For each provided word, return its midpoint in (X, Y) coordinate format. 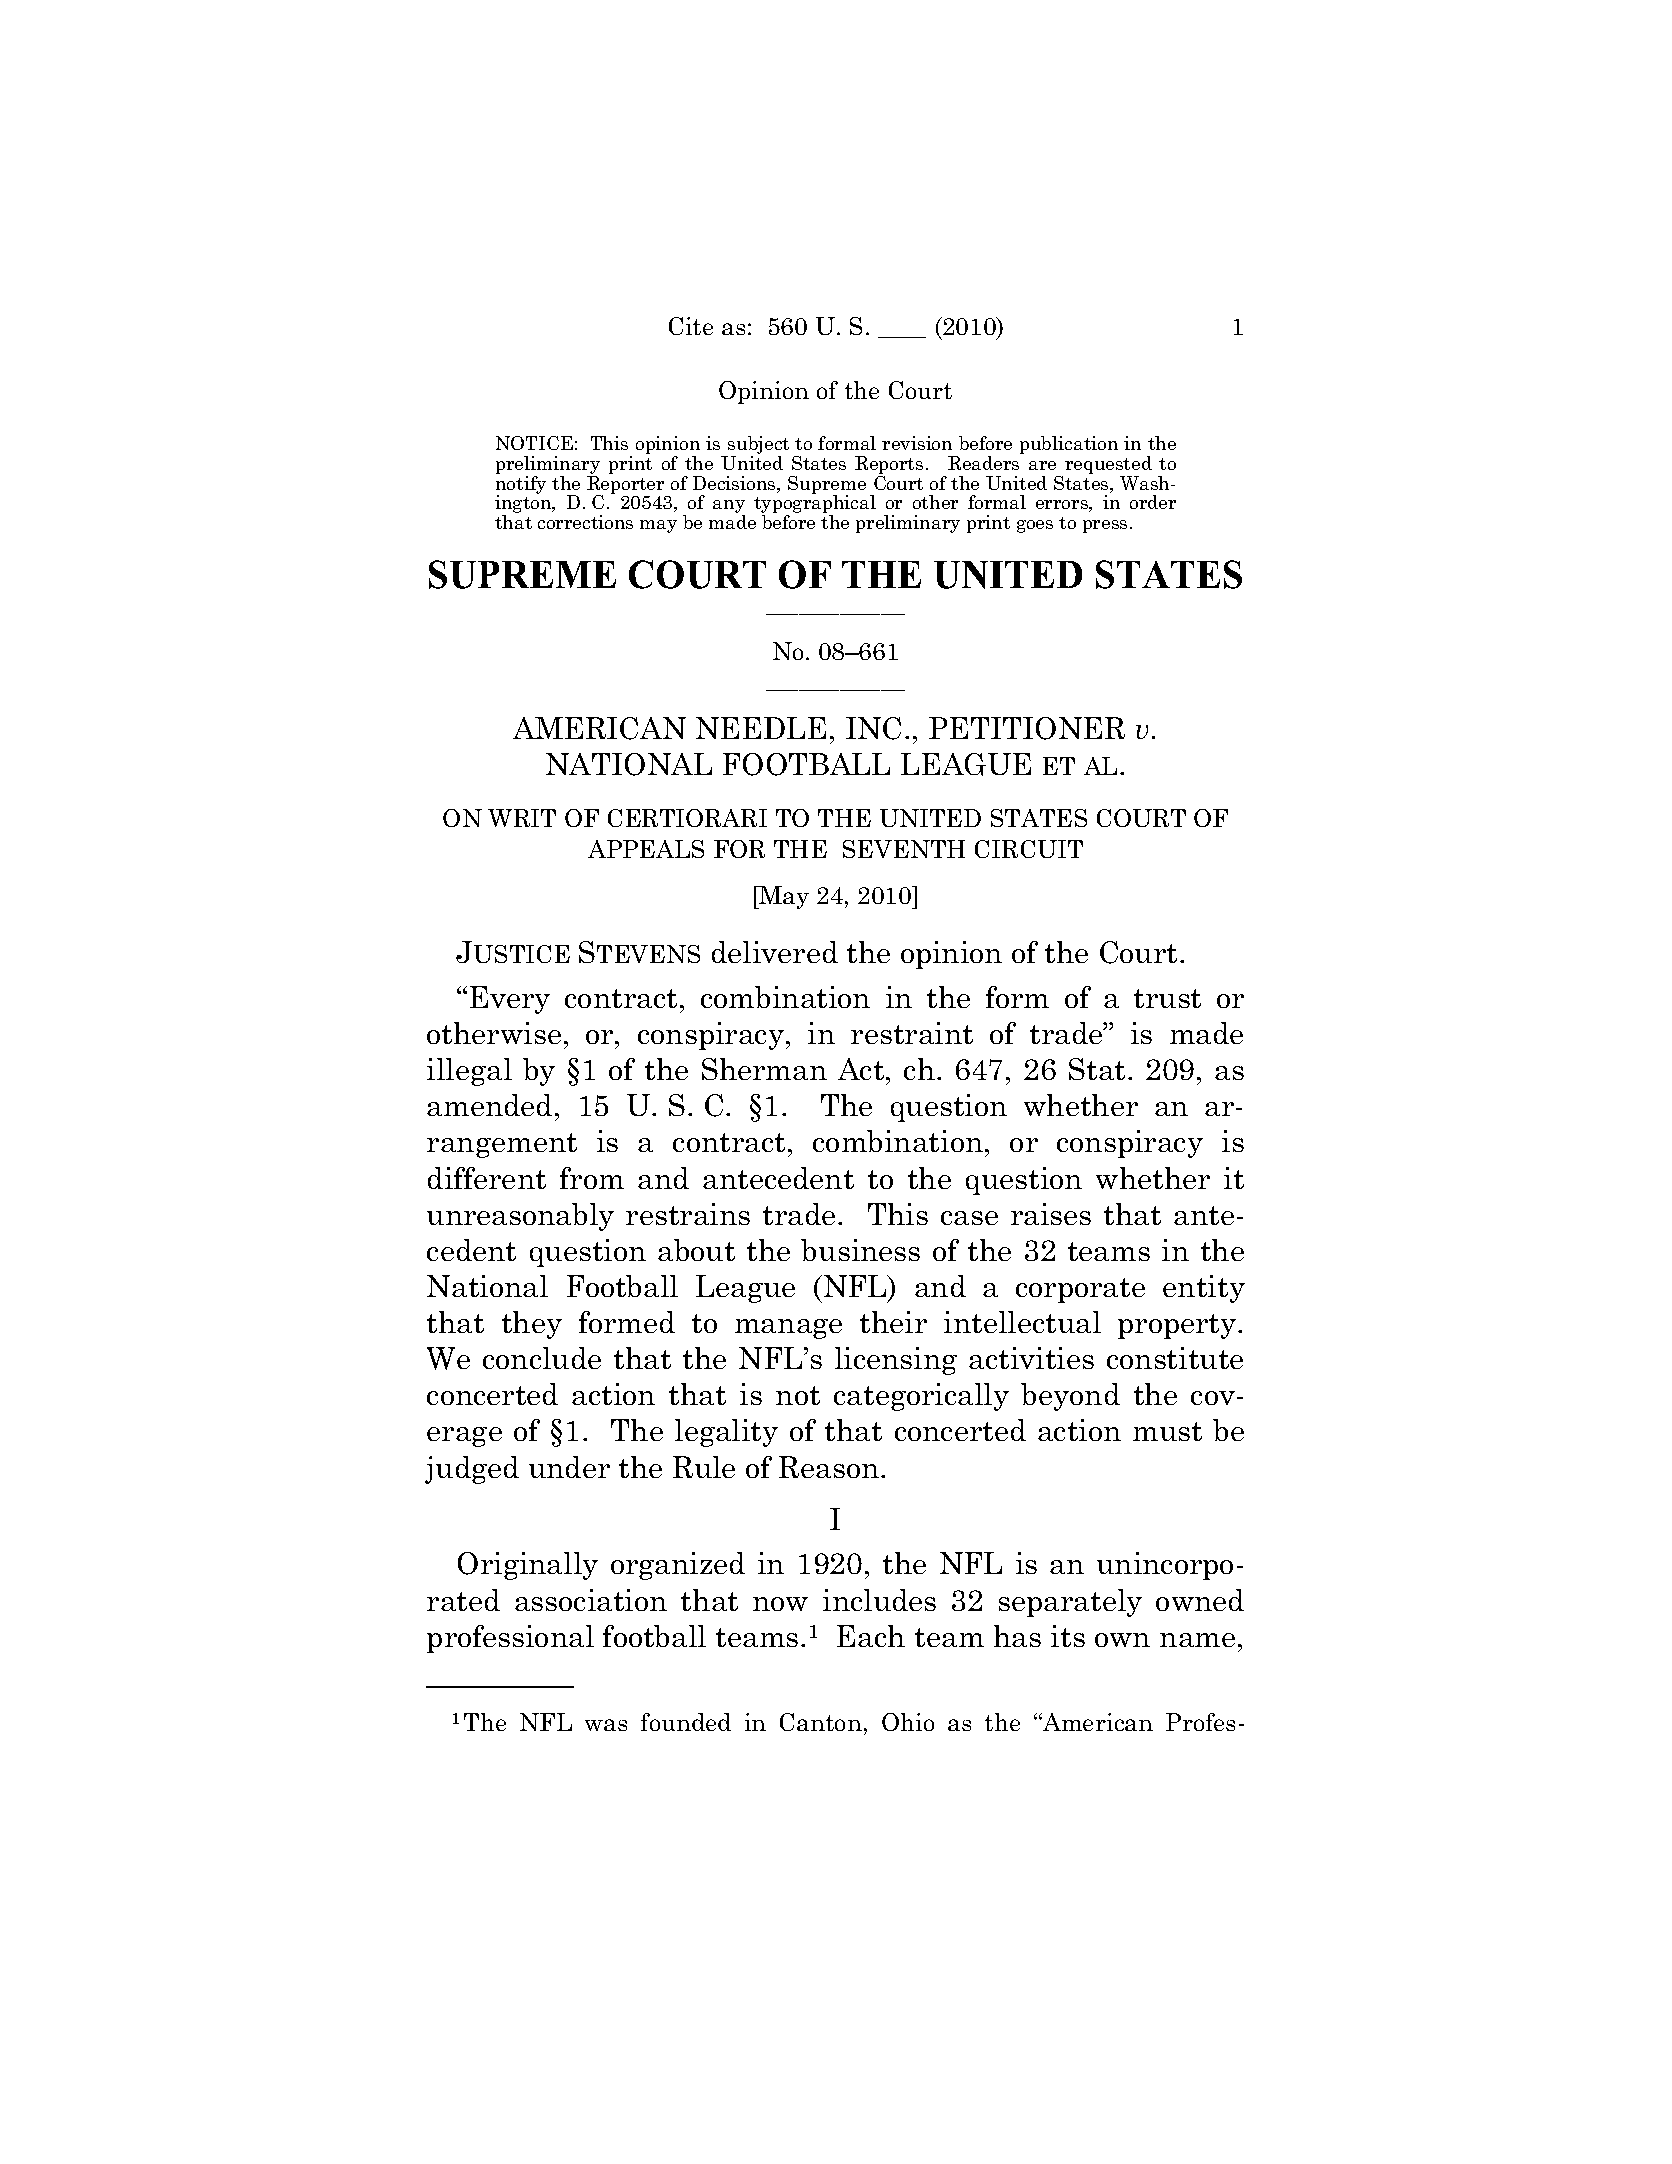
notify (521, 484)
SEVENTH (904, 849)
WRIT (522, 818)
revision (917, 443)
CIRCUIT (1029, 849)
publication (1069, 445)
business (860, 1250)
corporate (1080, 1290)
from (592, 1178)
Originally (528, 1566)
